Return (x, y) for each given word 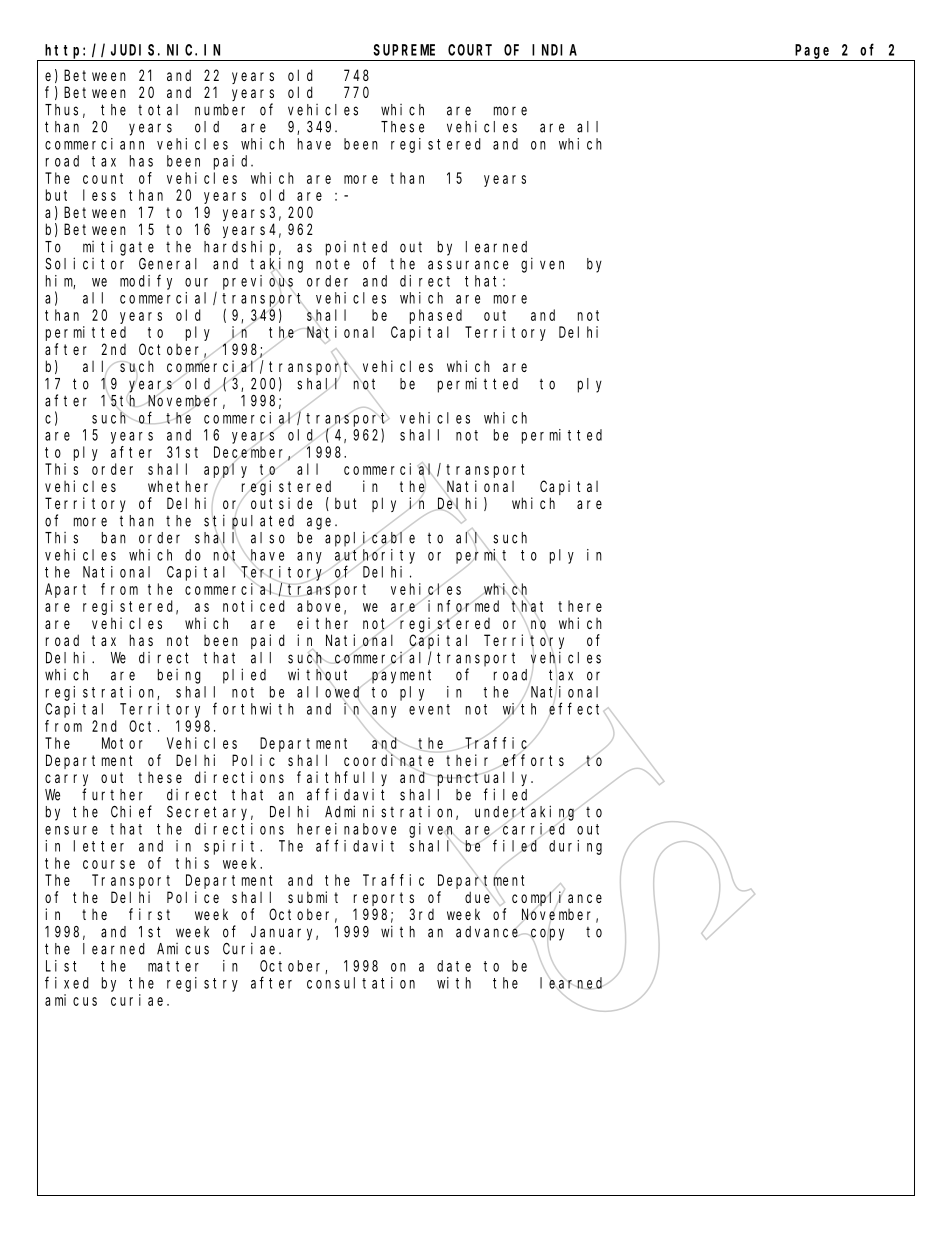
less (99, 195)
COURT (470, 50)
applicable (370, 539)
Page (812, 51)
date (454, 966)
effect (577, 709)
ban (114, 538)
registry (202, 984)
